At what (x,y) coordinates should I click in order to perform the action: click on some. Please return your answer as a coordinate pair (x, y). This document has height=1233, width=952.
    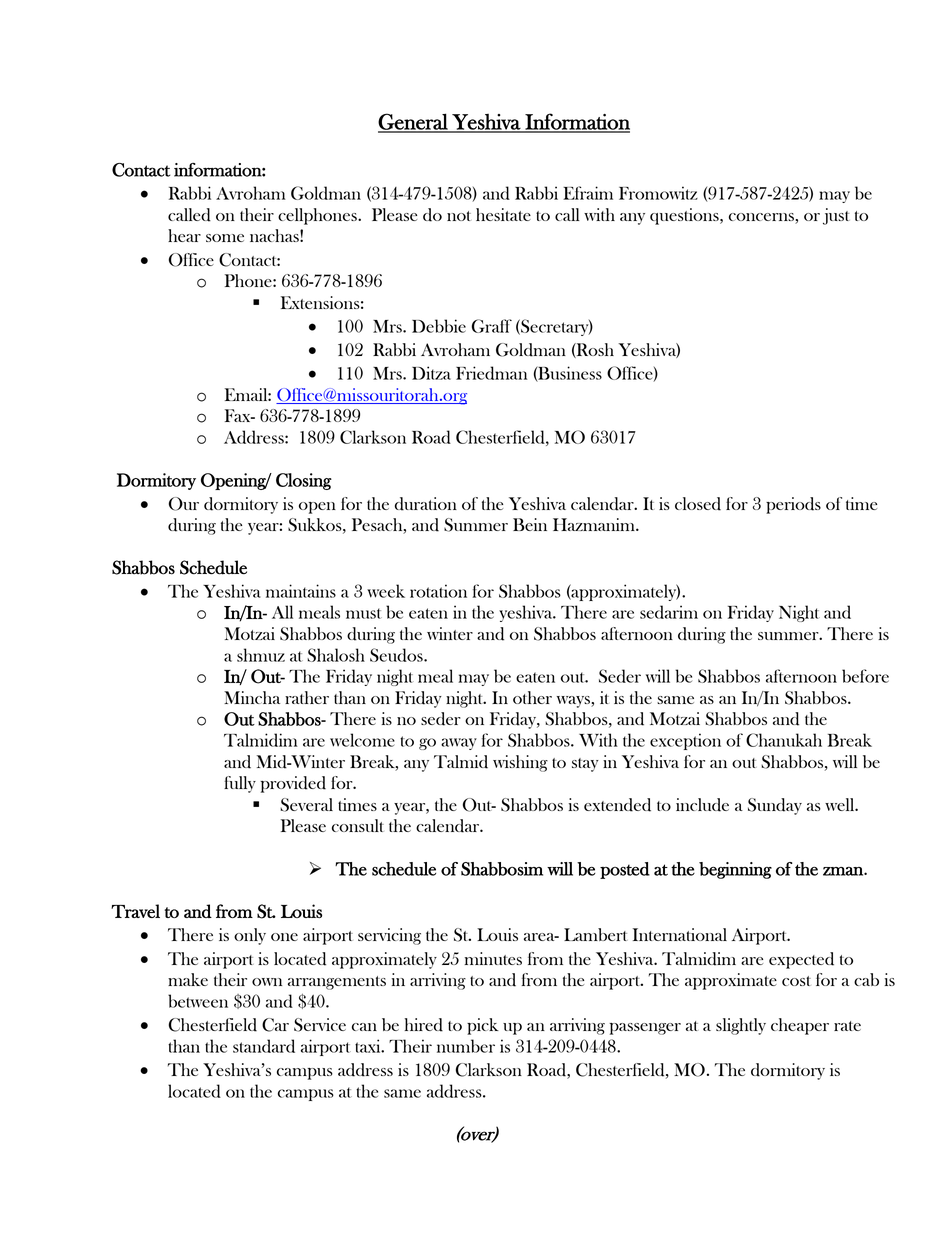
    Looking at the image, I should click on (225, 238).
